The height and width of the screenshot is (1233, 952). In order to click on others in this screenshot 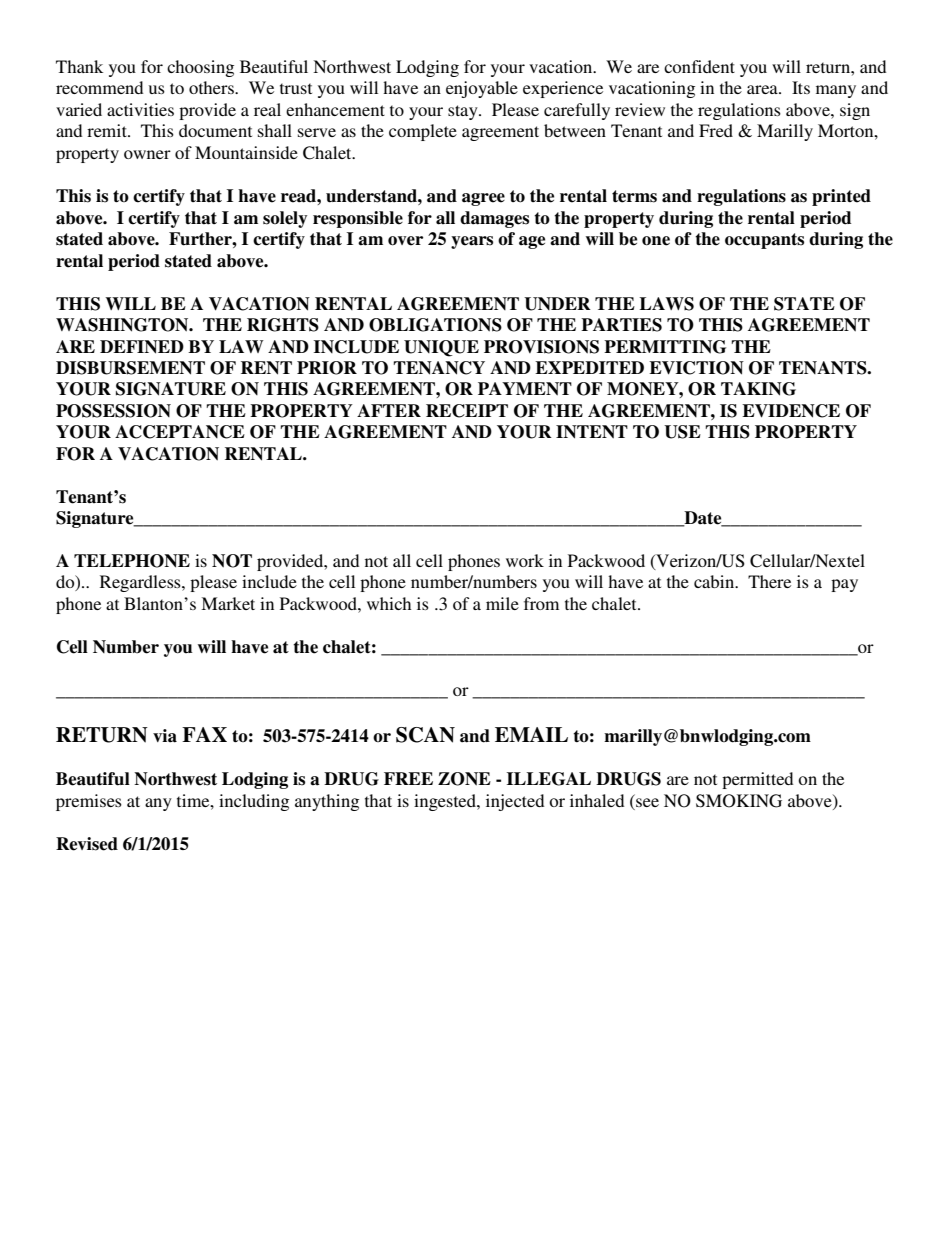, I will do `click(212, 87)`.
